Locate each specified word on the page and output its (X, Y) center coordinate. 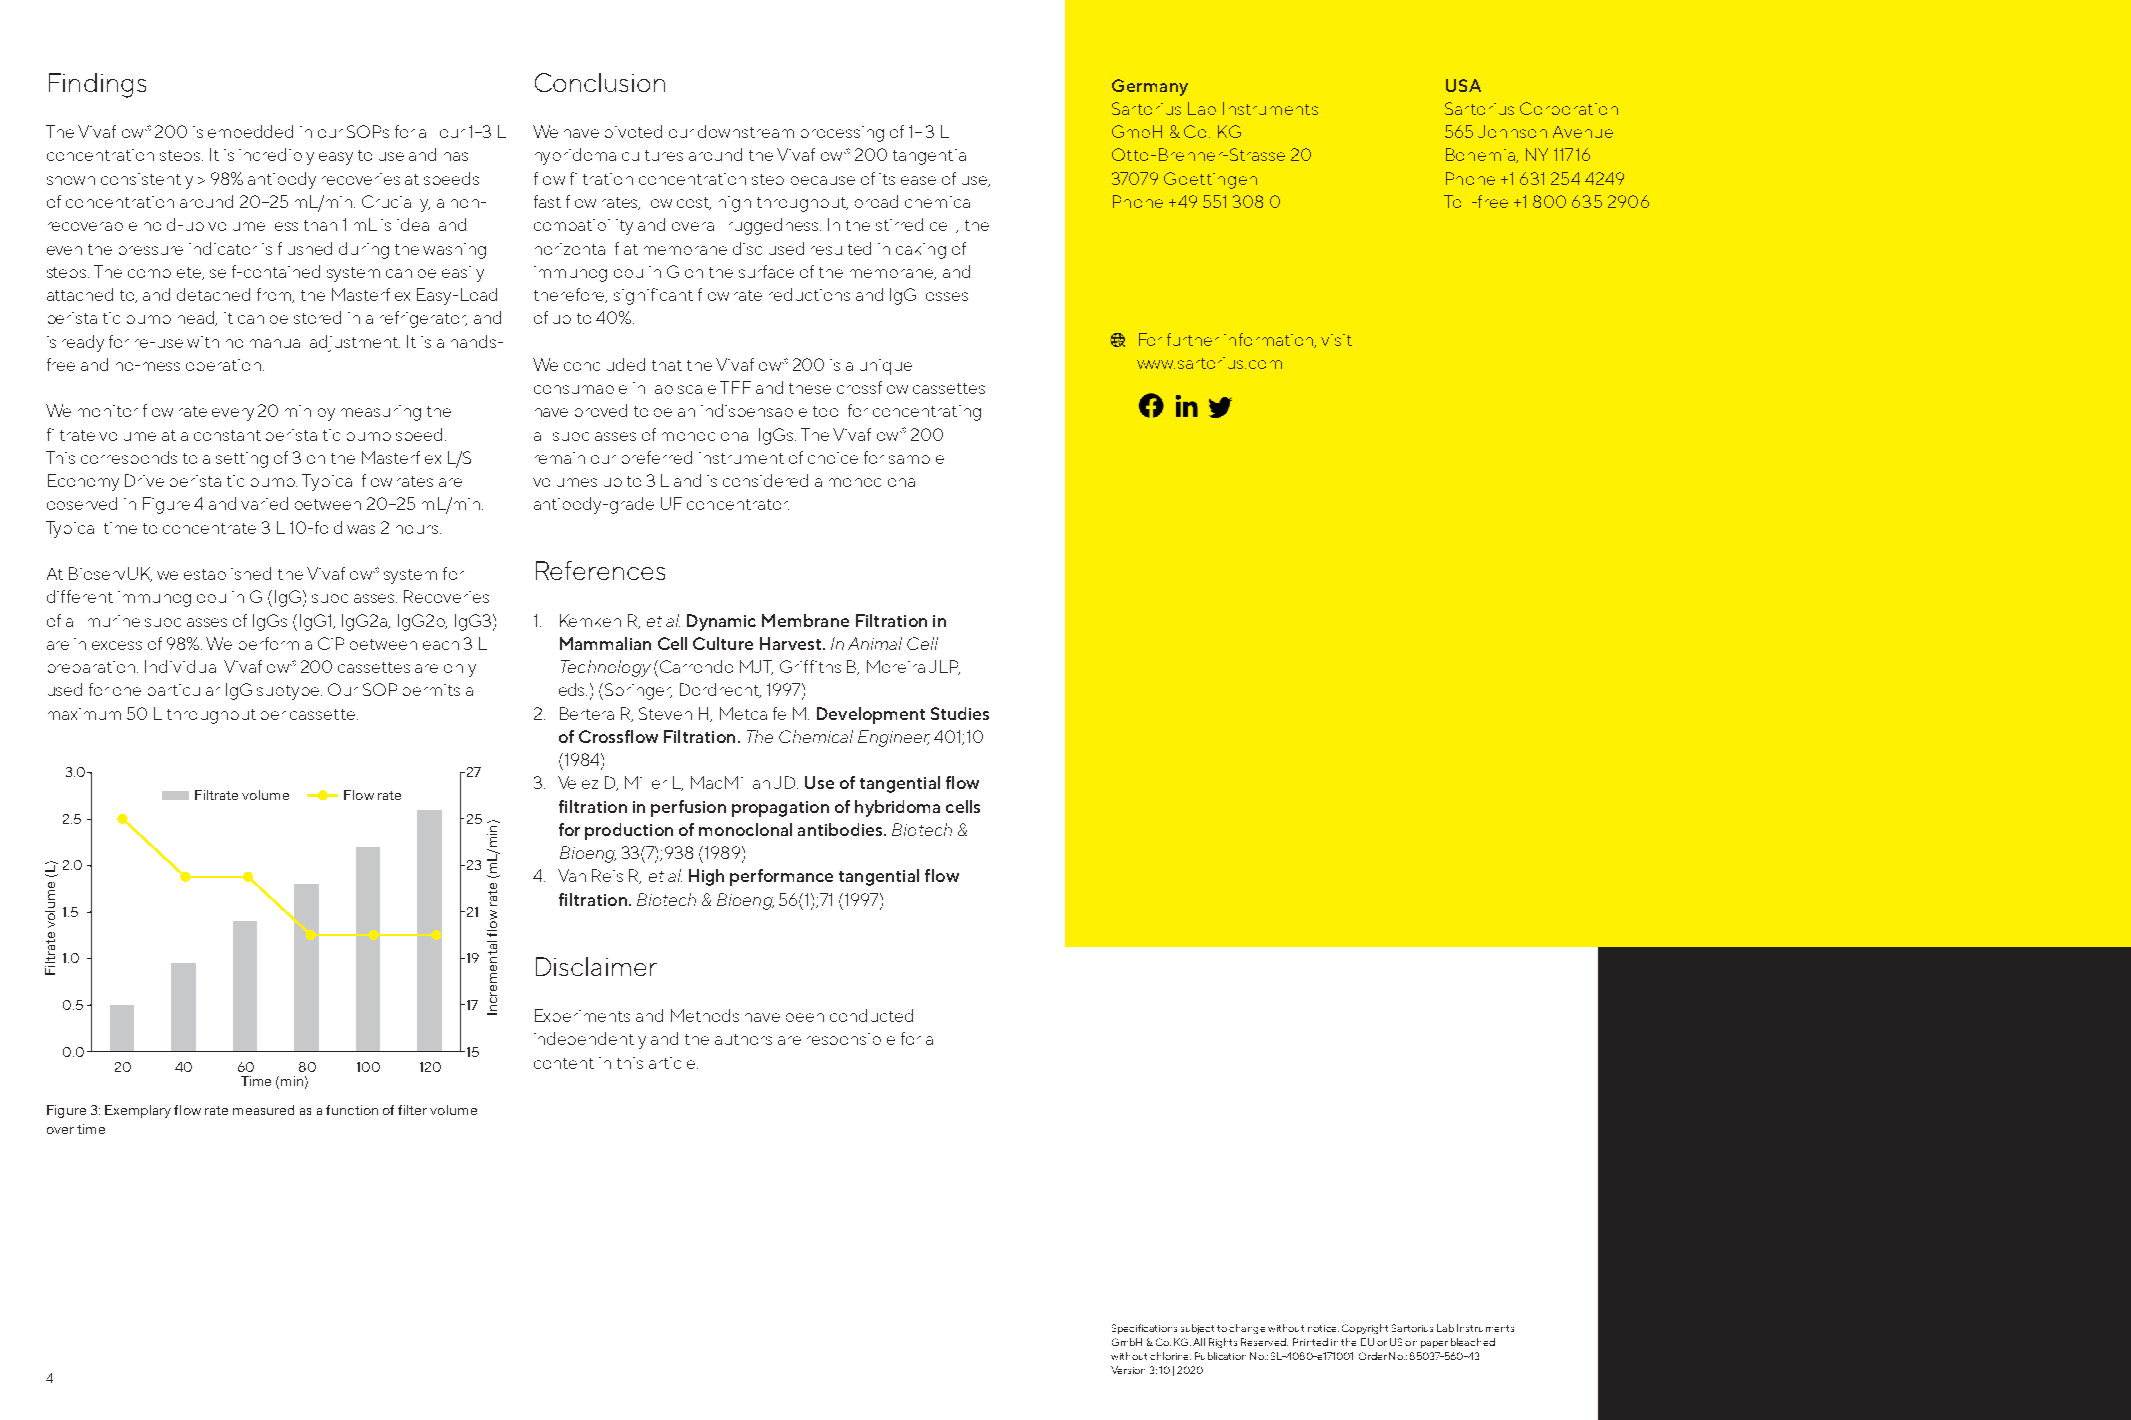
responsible (851, 1039)
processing (842, 134)
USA (1463, 85)
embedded (250, 131)
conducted (871, 1015)
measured (263, 1110)
